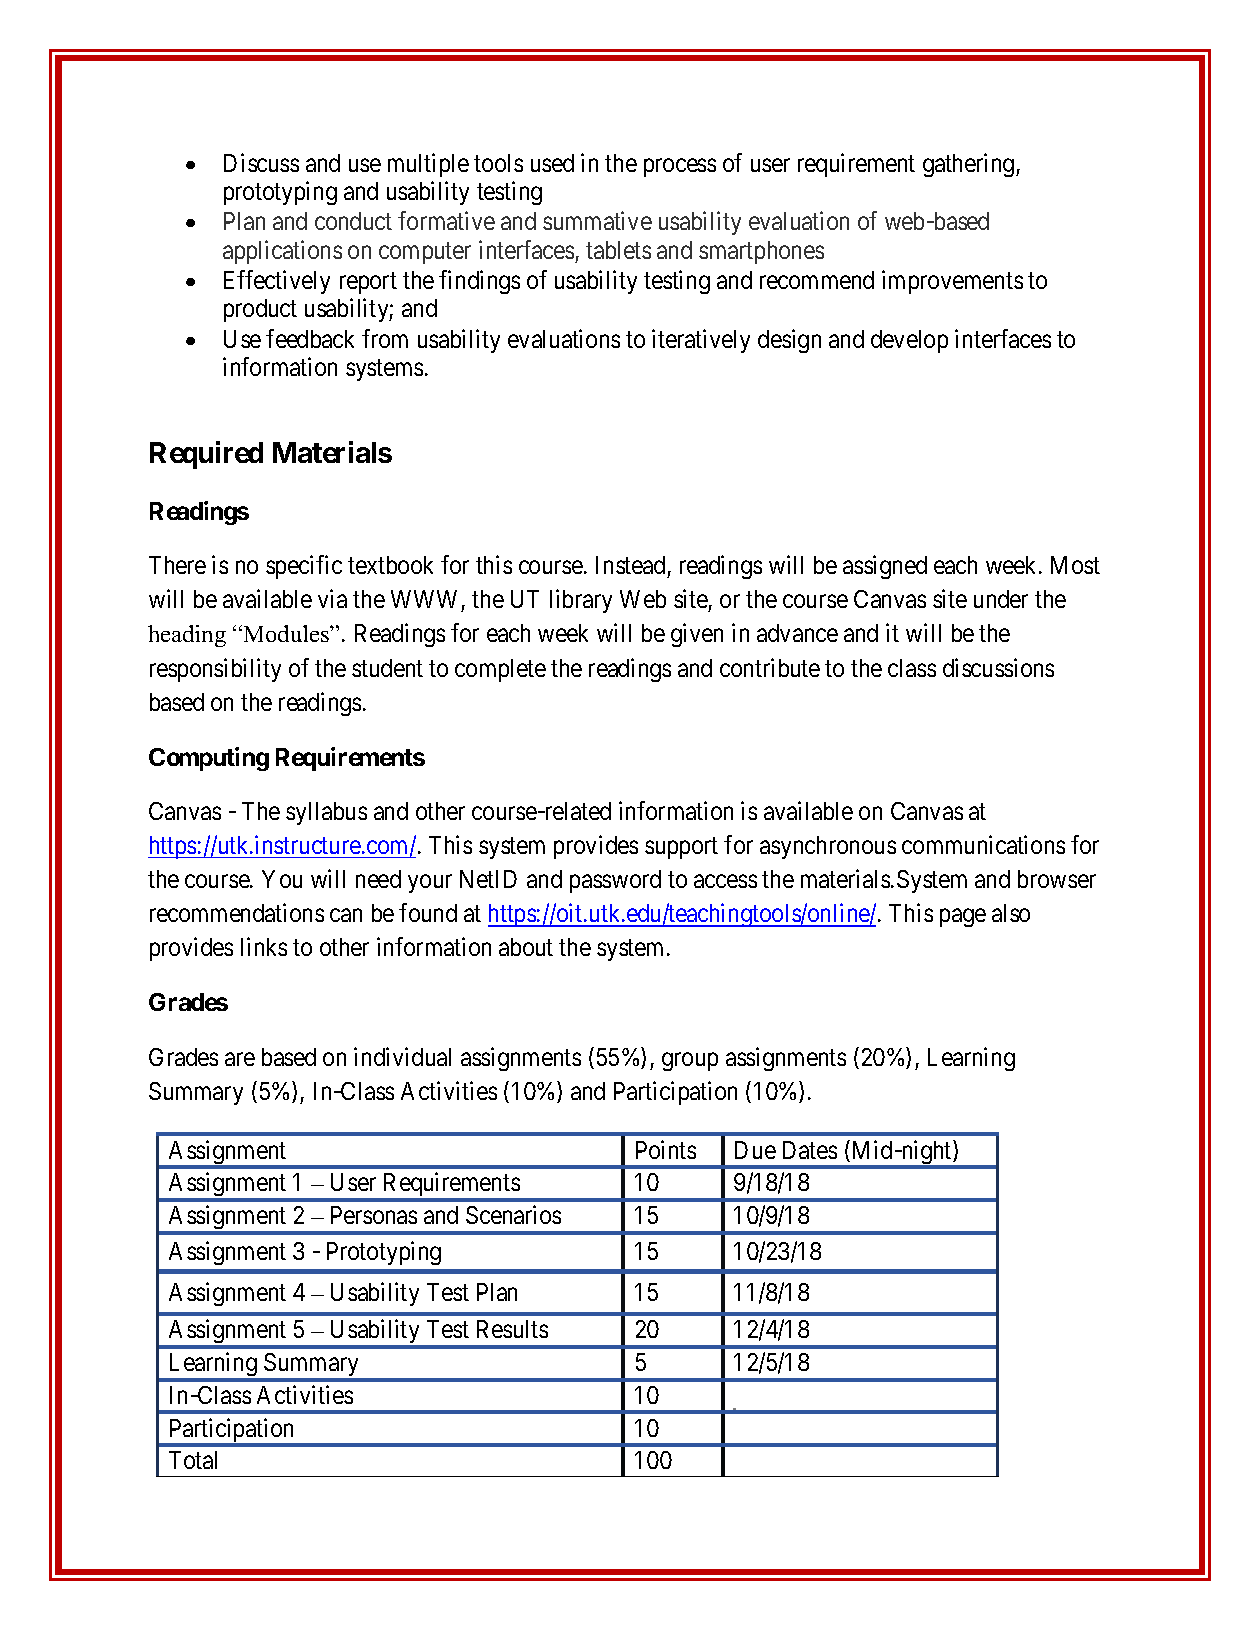 The height and width of the screenshot is (1630, 1260). I want to click on assigned, so click(885, 567).
